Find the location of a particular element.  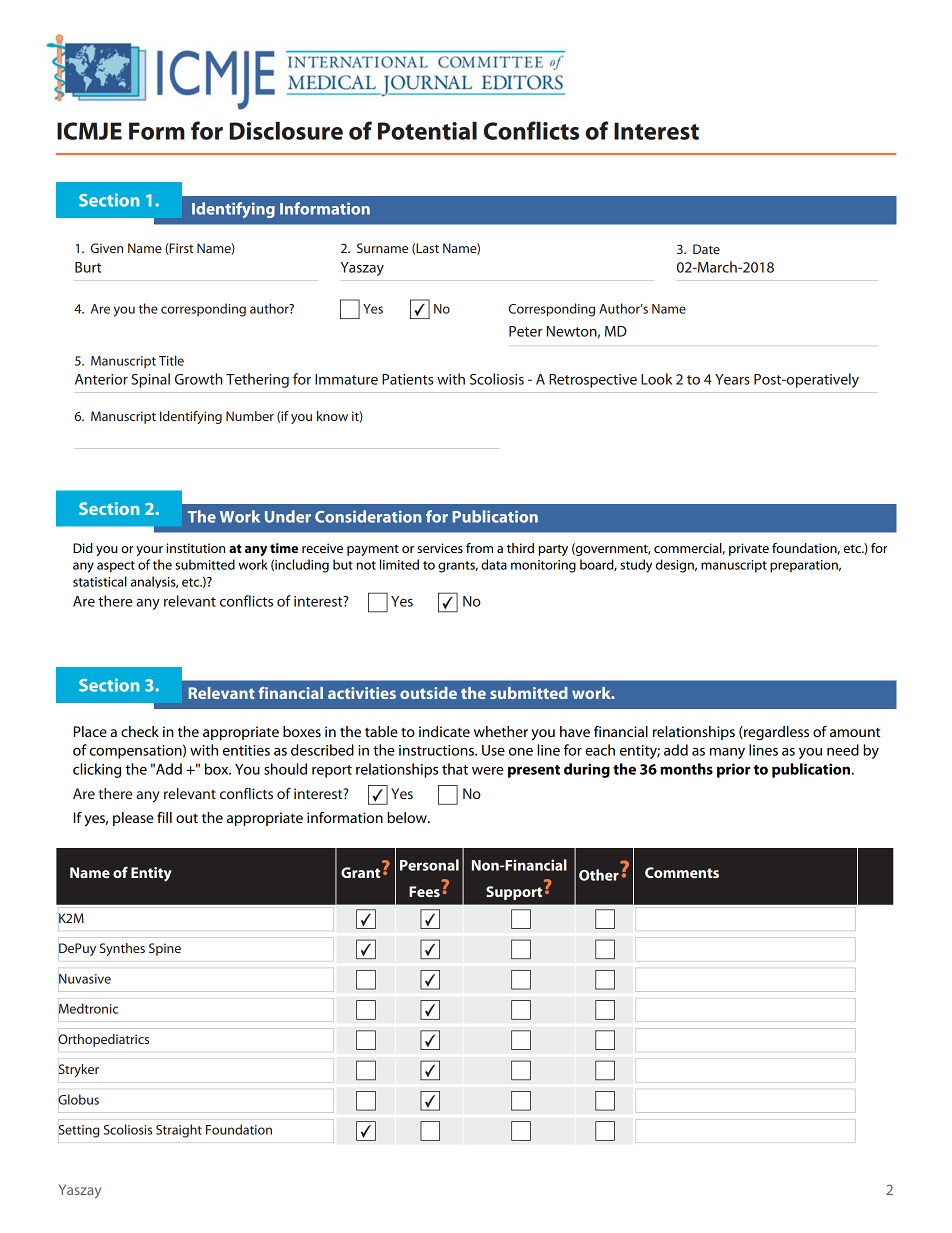

Spine is located at coordinates (165, 949).
